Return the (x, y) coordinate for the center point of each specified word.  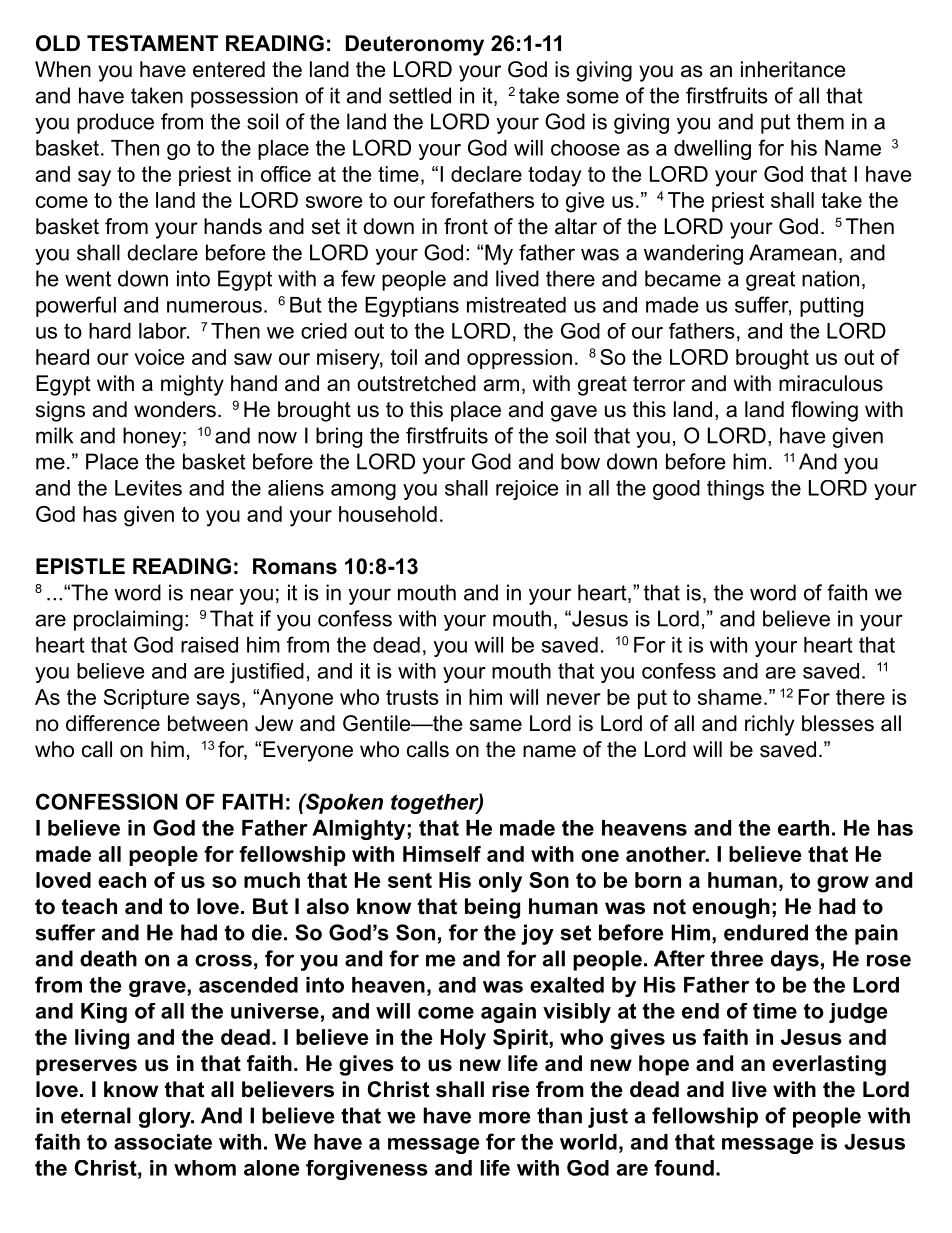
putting (831, 307)
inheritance (793, 69)
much (272, 880)
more (505, 1117)
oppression (519, 359)
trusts (412, 697)
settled (420, 95)
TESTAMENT (152, 43)
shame (730, 697)
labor (164, 331)
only (500, 882)
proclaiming (128, 620)
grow (843, 884)
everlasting (829, 1065)
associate (163, 1142)
